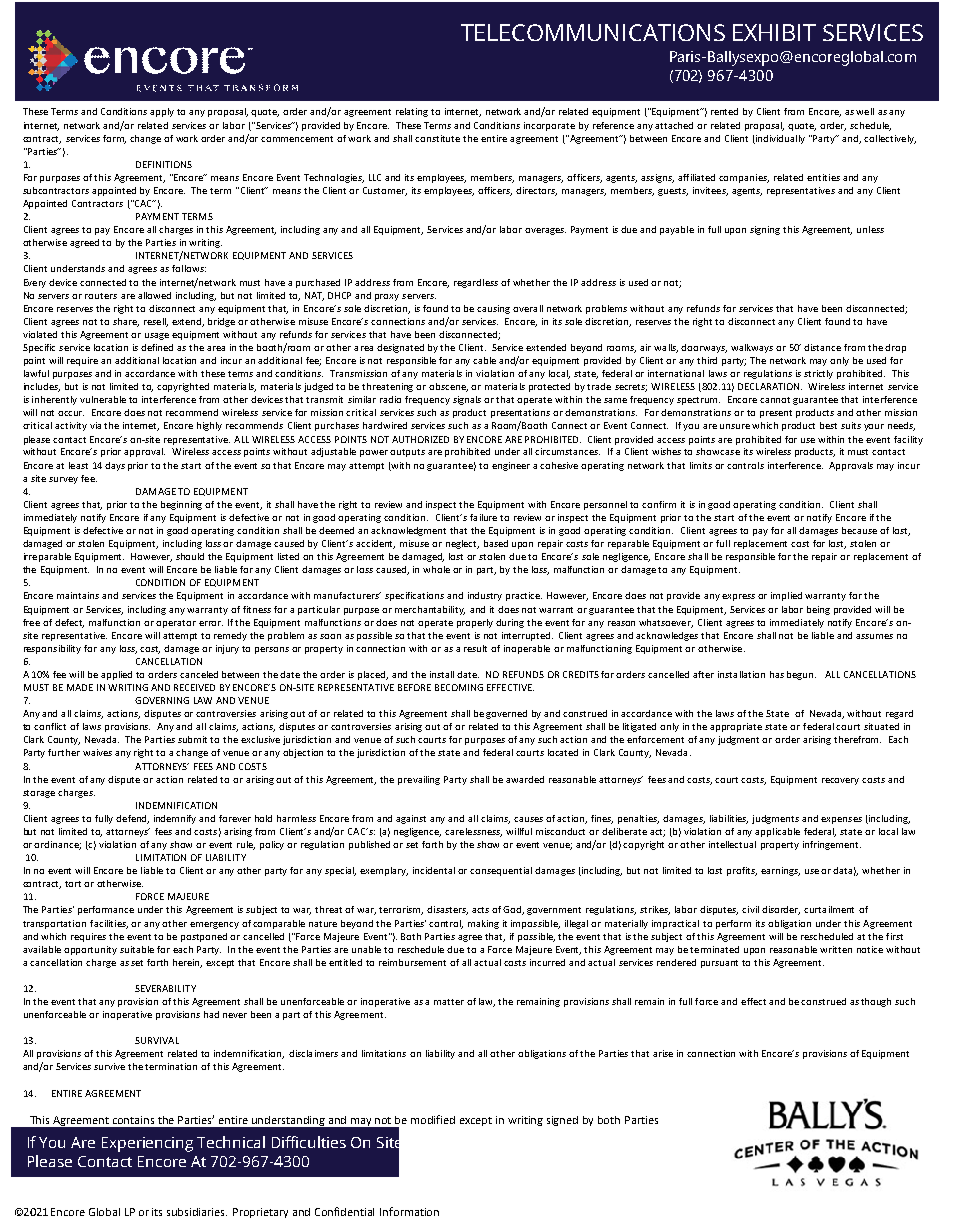 The height and width of the document is (1232, 954). What do you see at coordinates (506, 714) in the document?
I see `governed` at bounding box center [506, 714].
